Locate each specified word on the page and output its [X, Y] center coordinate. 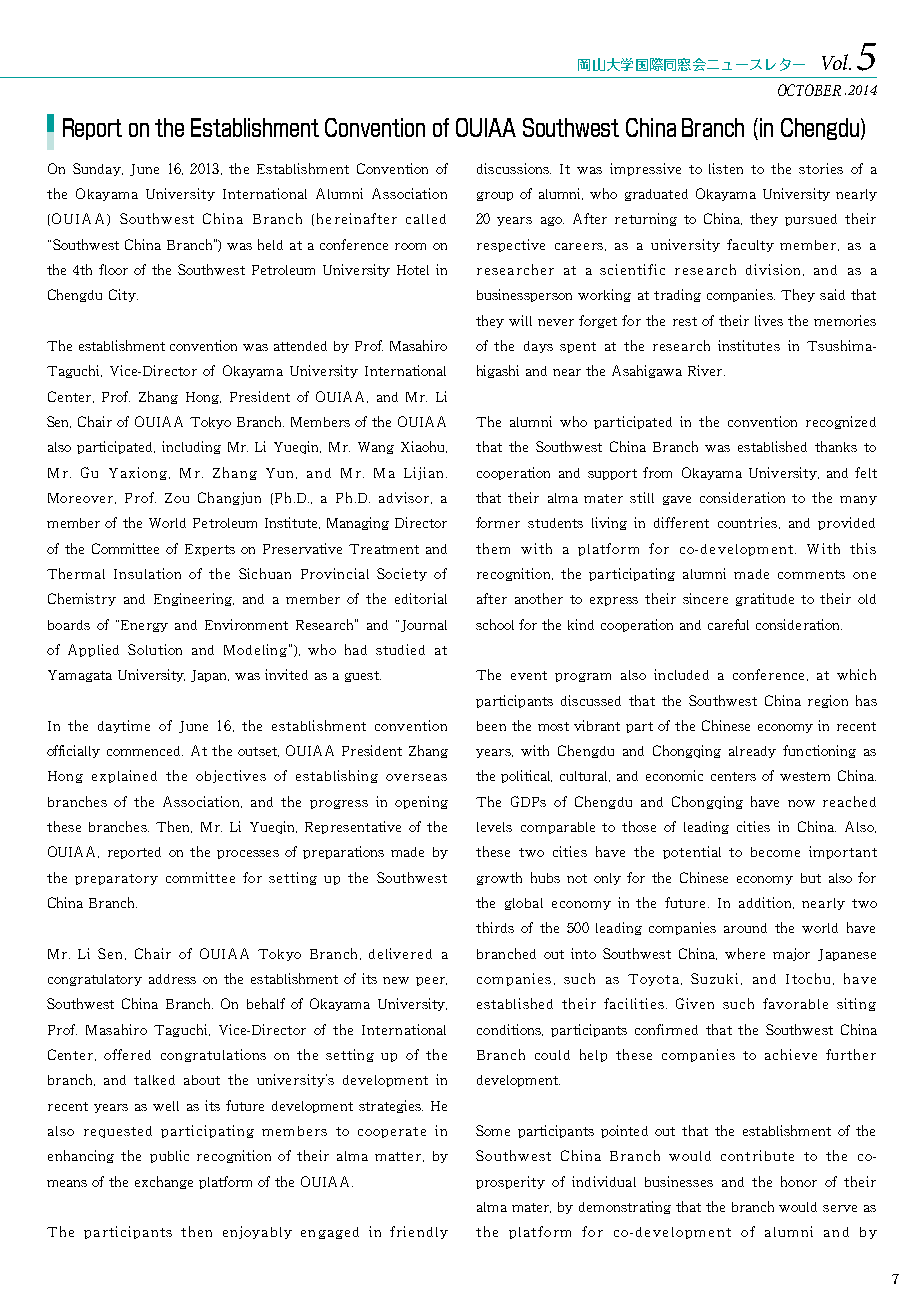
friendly [419, 1232]
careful [728, 624]
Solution [155, 649]
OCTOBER [809, 90]
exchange [164, 1182]
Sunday [98, 169]
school [495, 624]
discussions [514, 168]
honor [799, 1181]
